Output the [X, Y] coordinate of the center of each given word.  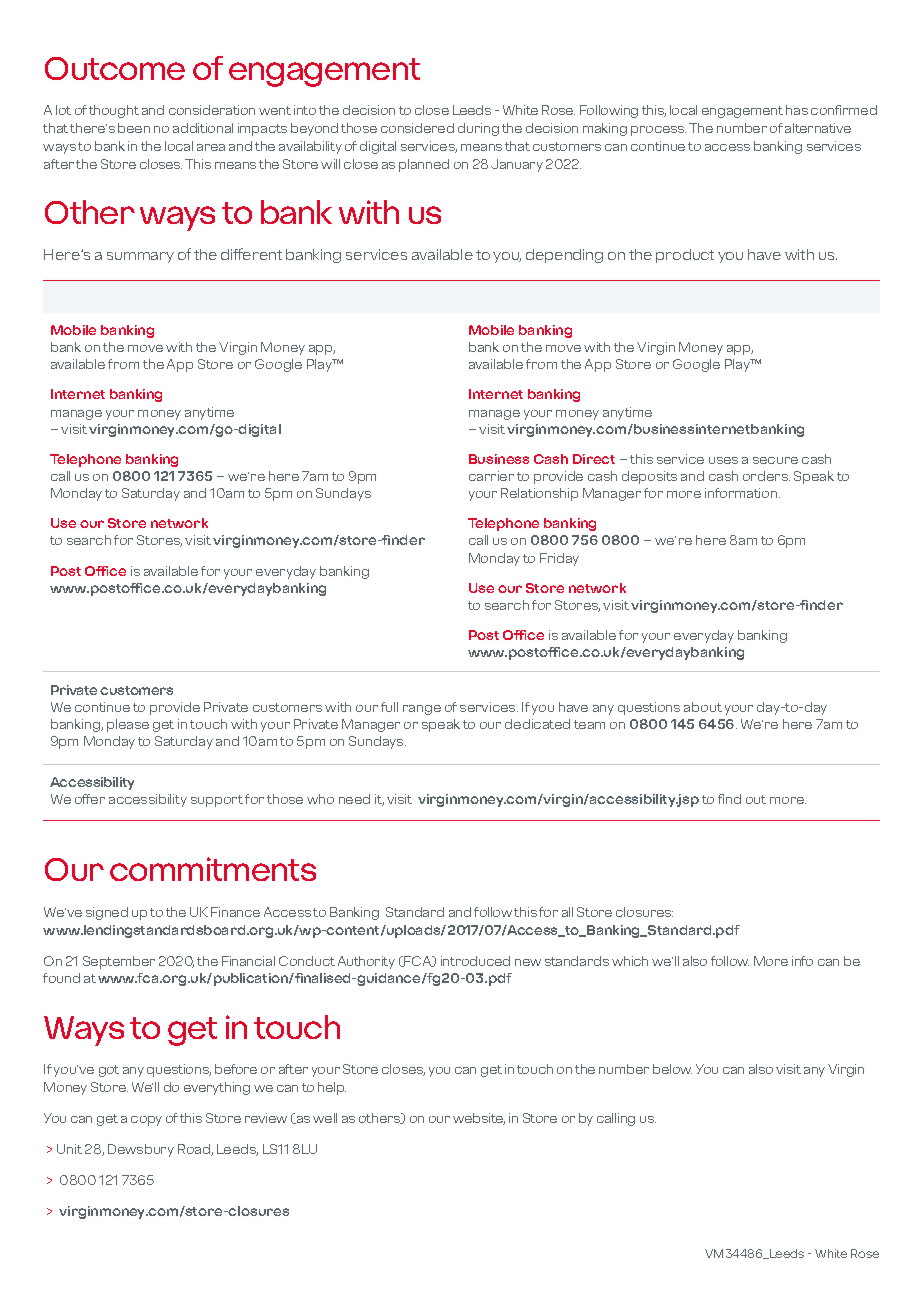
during [478, 129]
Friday [559, 559]
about [703, 707]
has [797, 110]
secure [775, 460]
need [354, 799]
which [630, 961]
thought [114, 111]
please [128, 725]
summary [140, 257]
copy [146, 1121]
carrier [491, 476]
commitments [213, 869]
